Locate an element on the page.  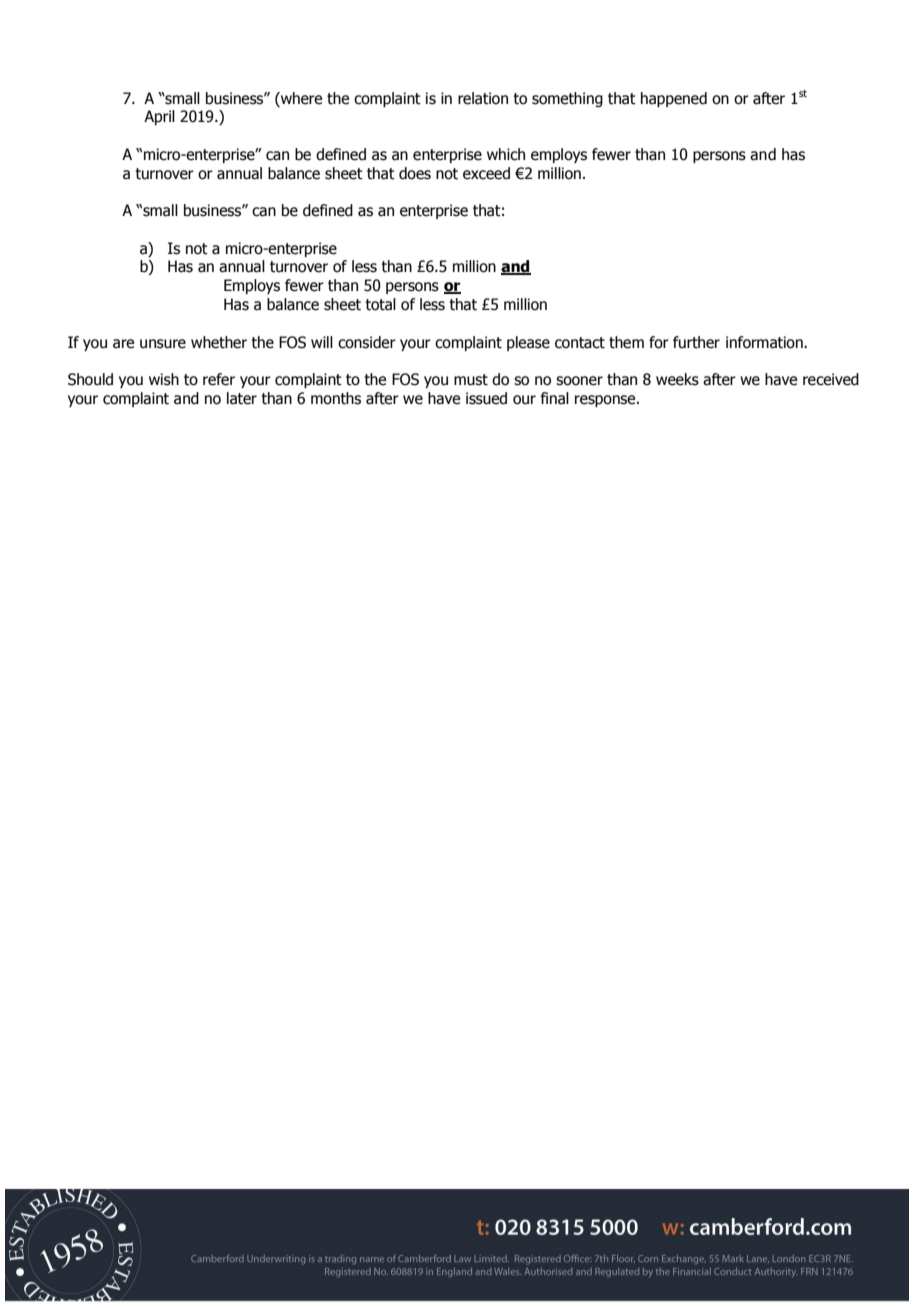
total is located at coordinates (380, 304).
